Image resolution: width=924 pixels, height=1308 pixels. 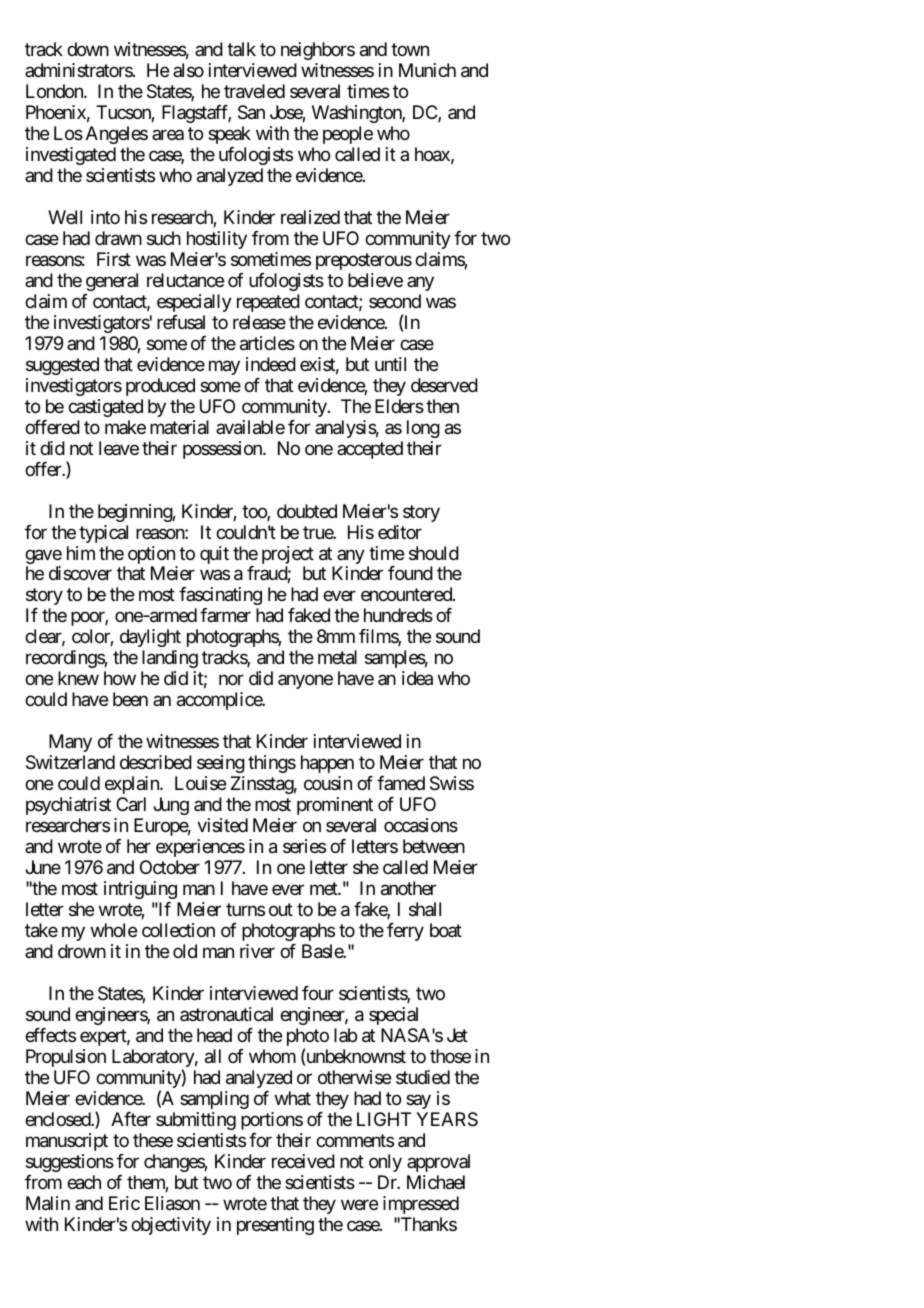 I want to click on each, so click(x=84, y=1182).
